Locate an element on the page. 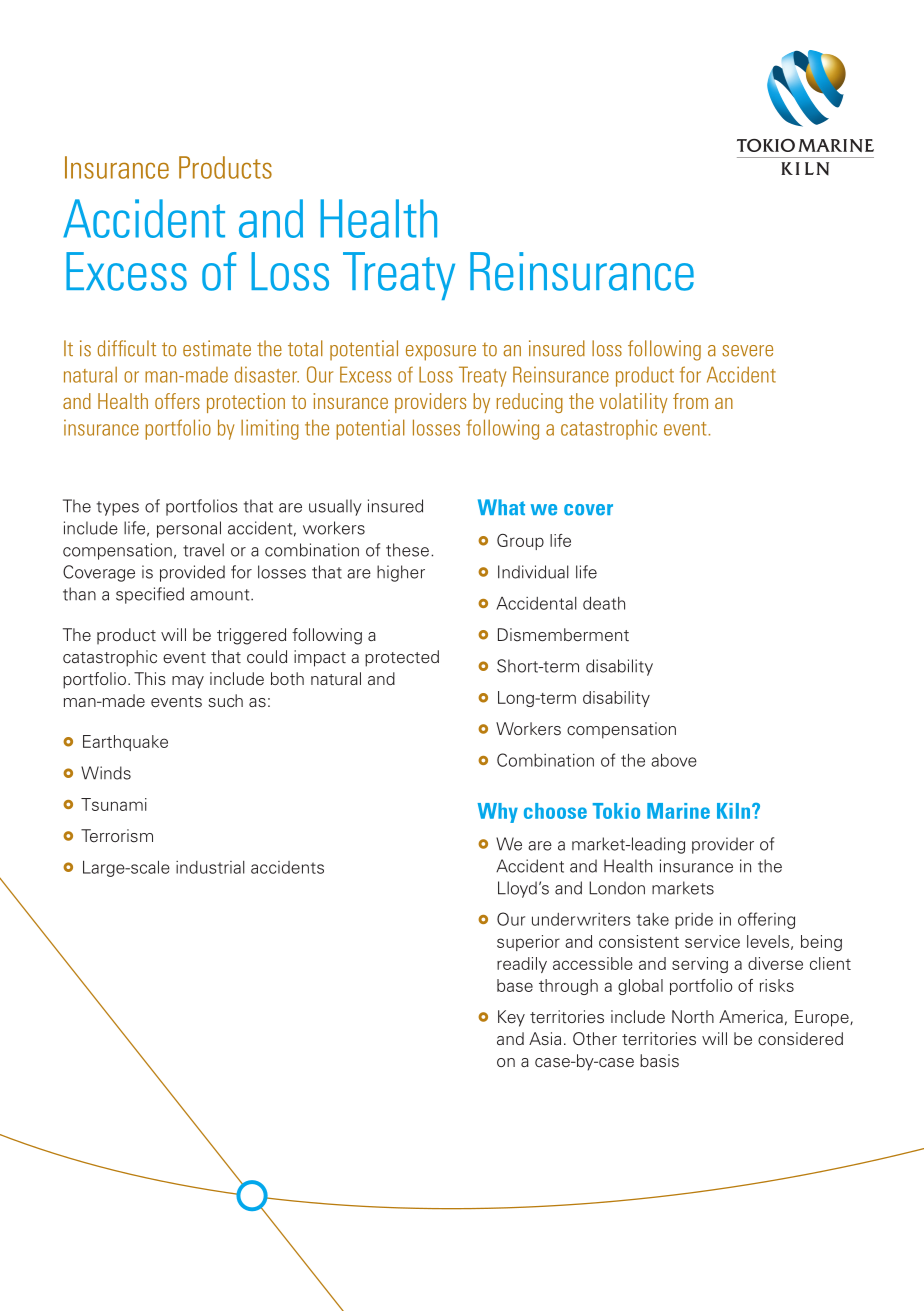 This image has width=924, height=1311. above is located at coordinates (674, 760).
